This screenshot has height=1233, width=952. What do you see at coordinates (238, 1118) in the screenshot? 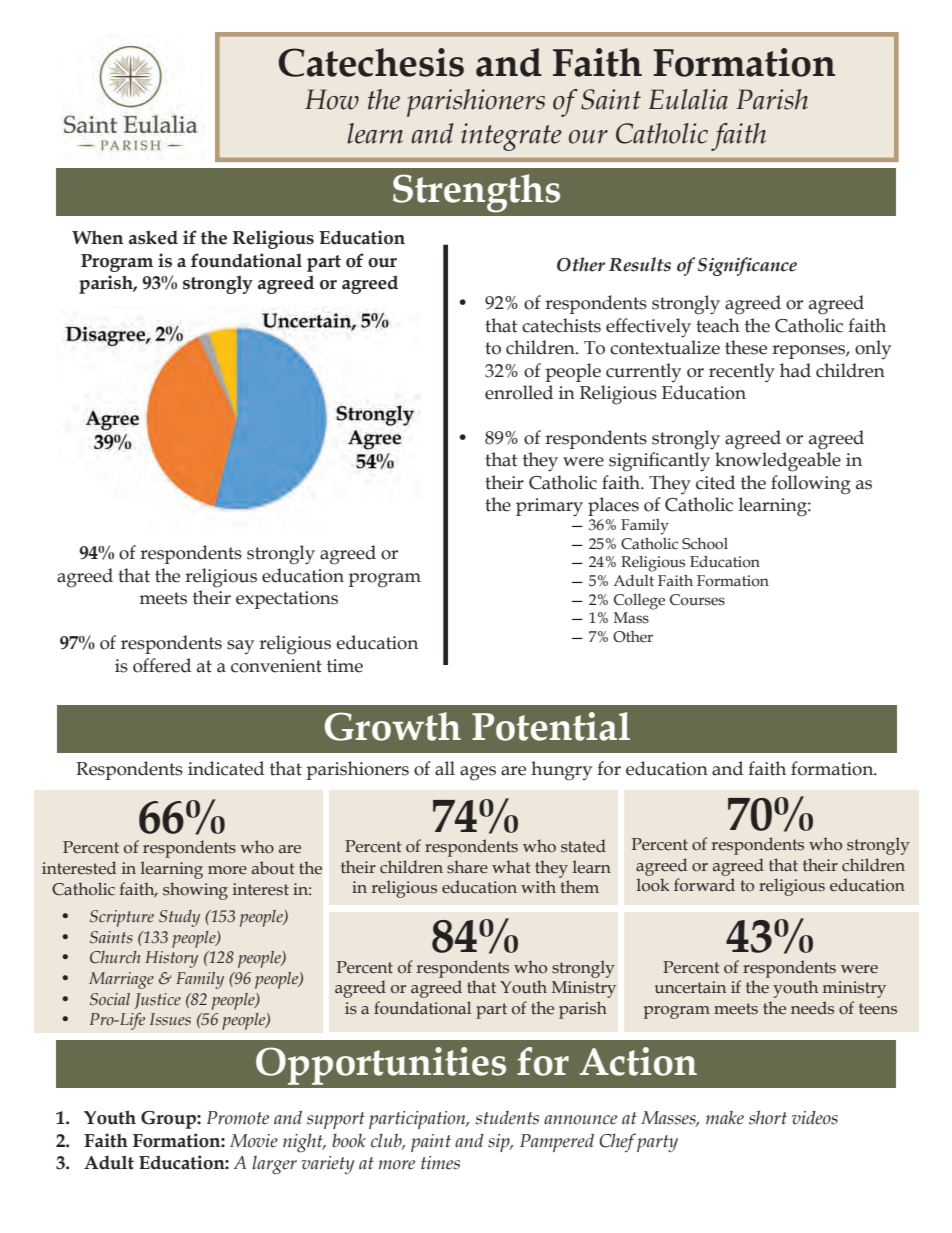
I see `Promote` at bounding box center [238, 1118].
